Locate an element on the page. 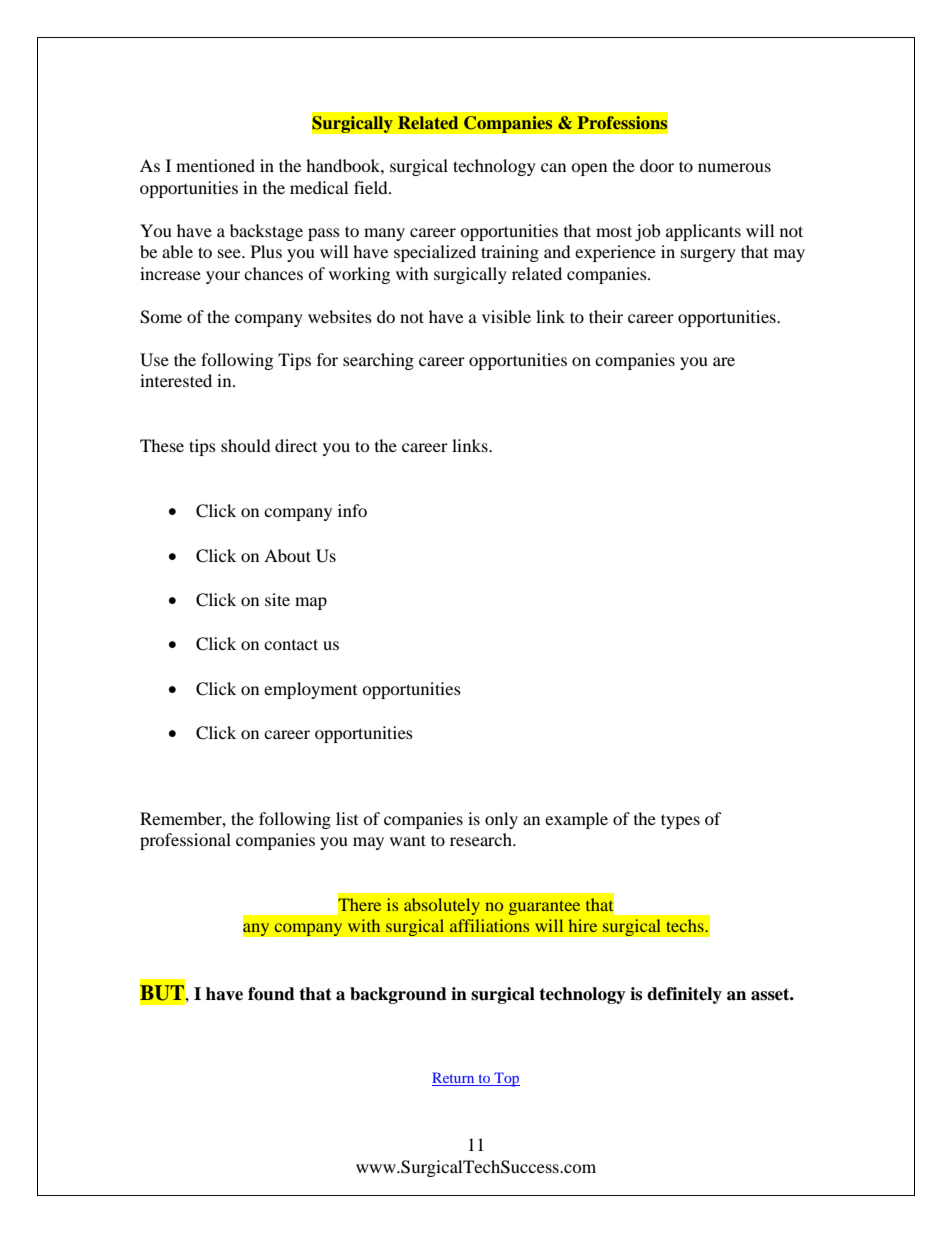  field is located at coordinates (372, 187).
